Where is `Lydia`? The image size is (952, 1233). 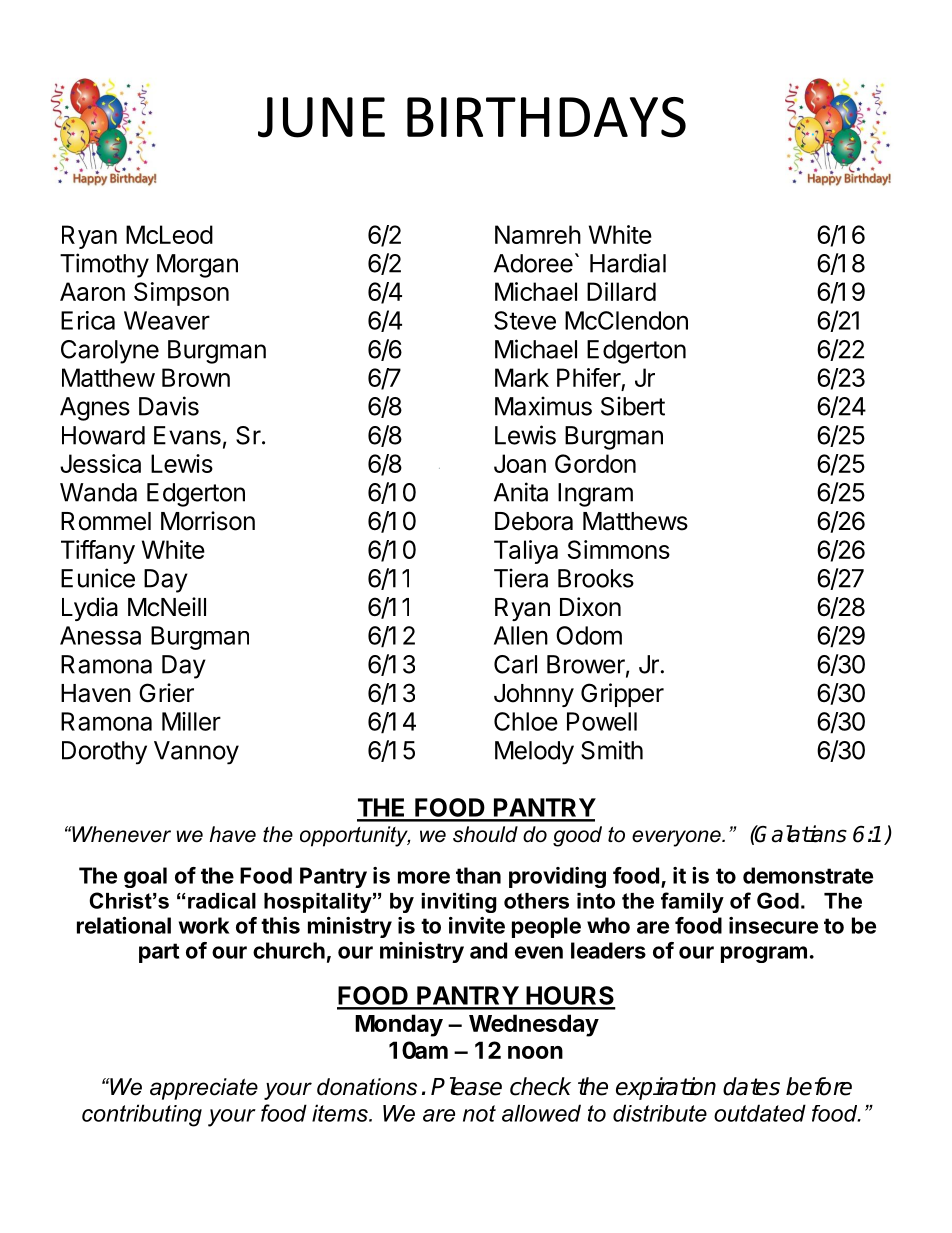
Lydia is located at coordinates (90, 609).
